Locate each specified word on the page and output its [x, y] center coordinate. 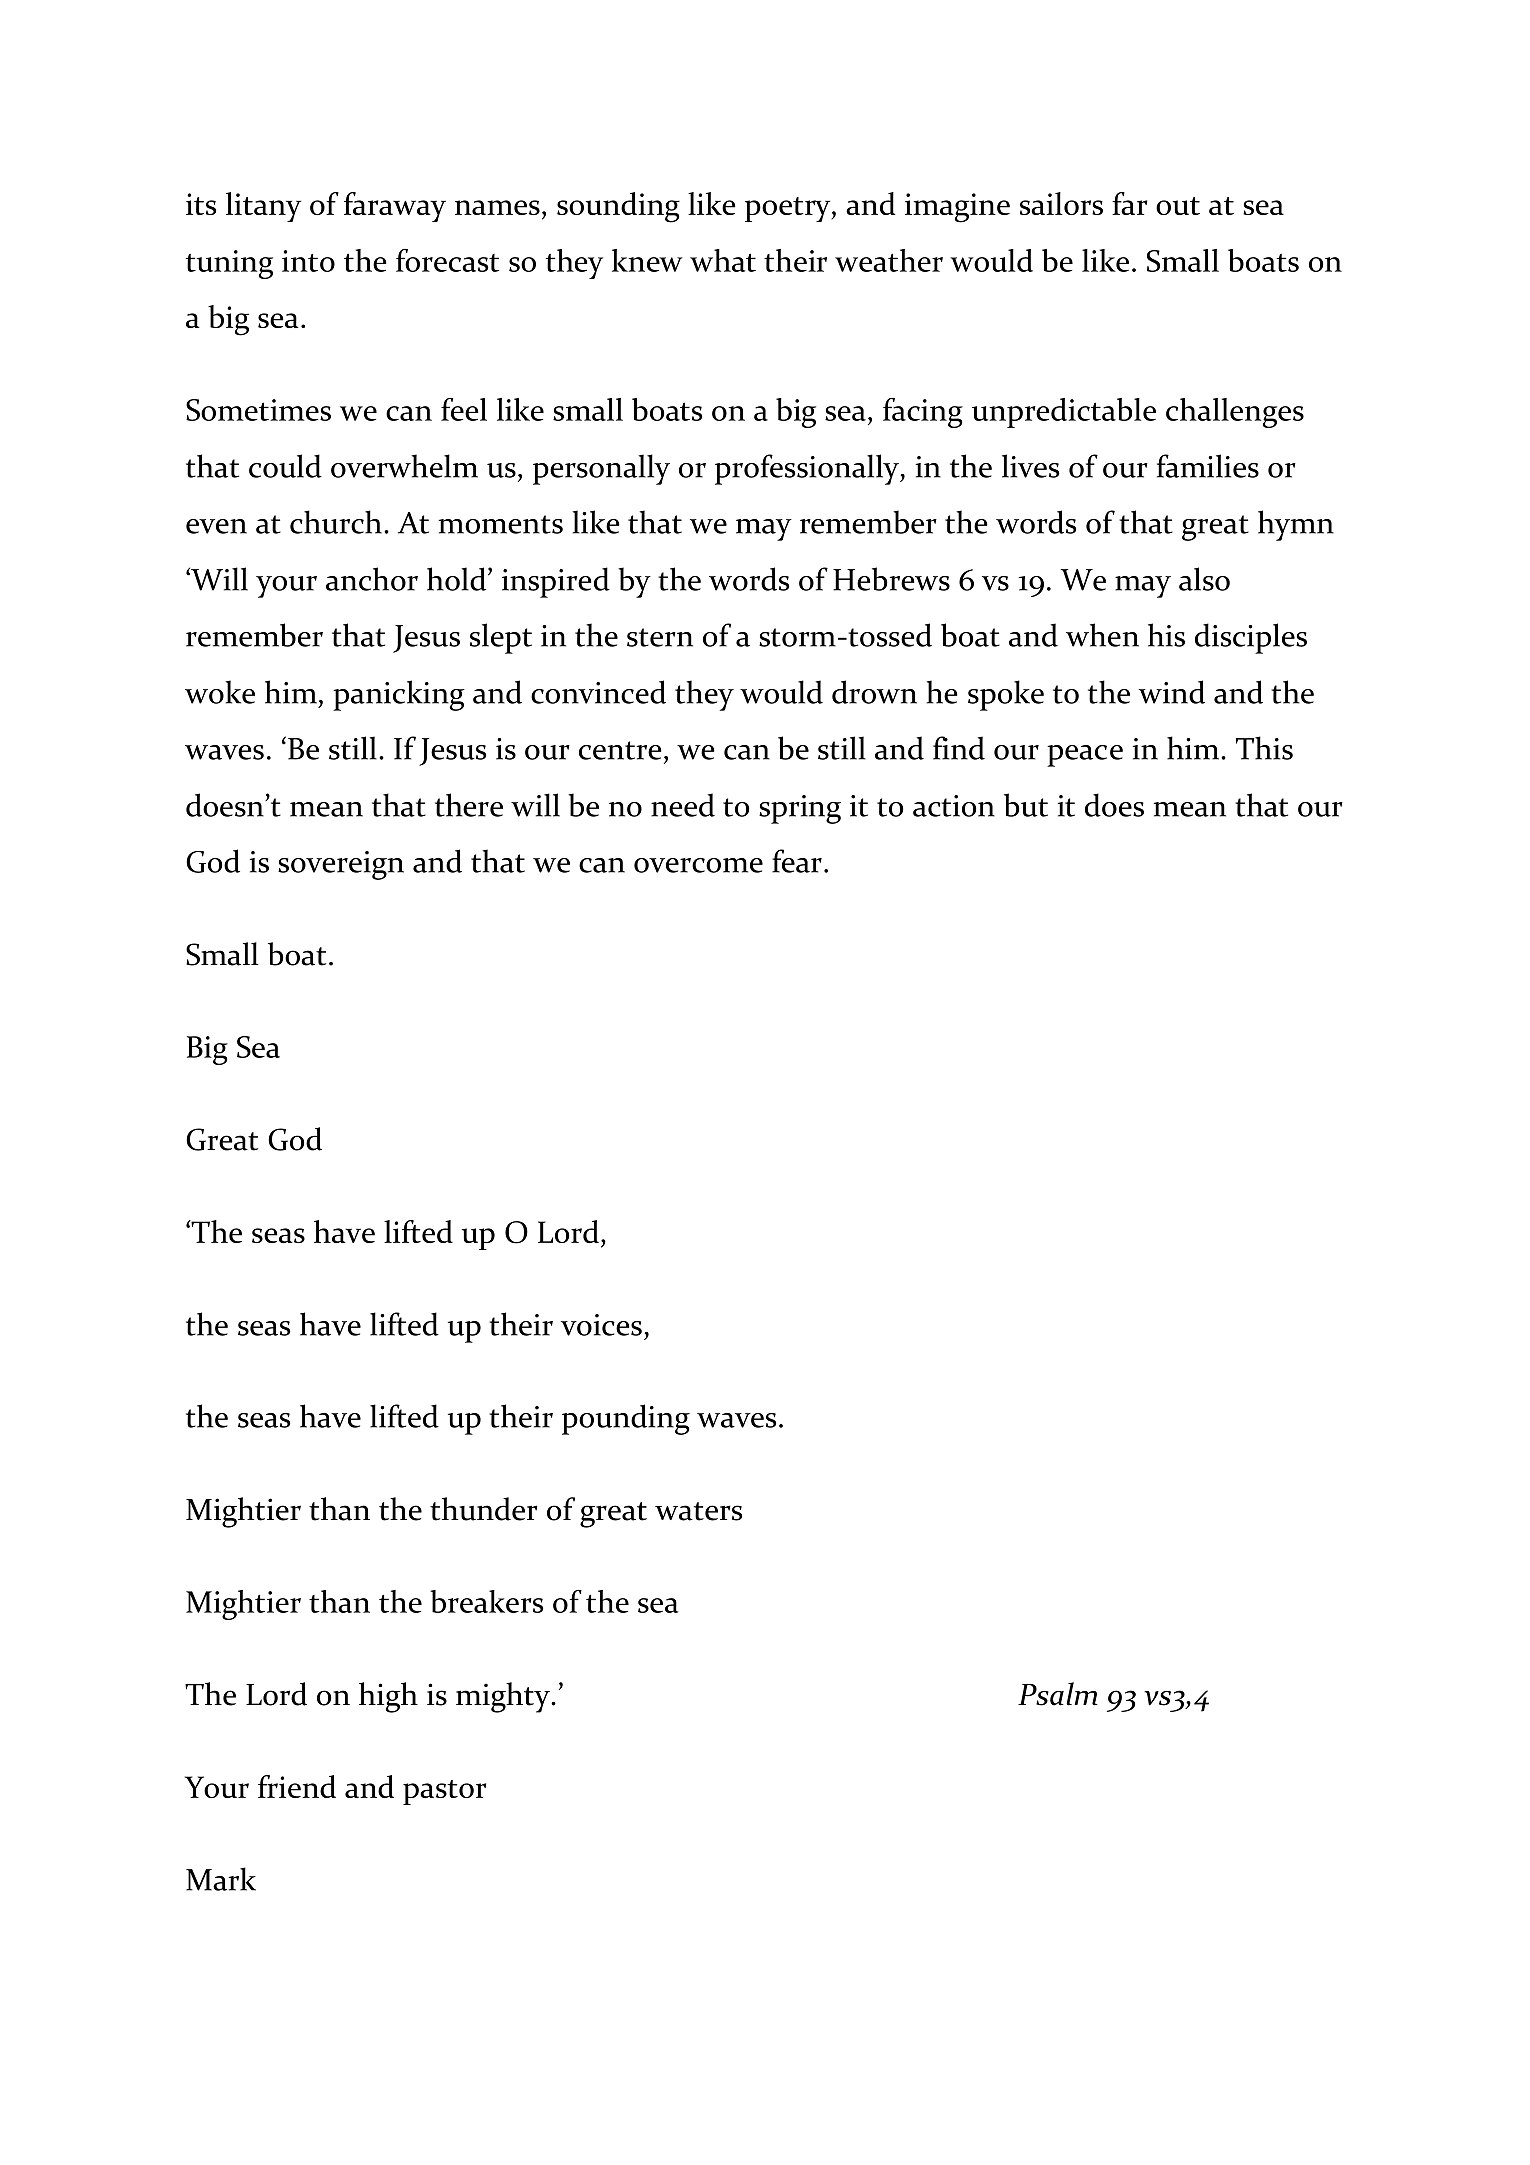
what [723, 260]
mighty [504, 1697]
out [1178, 206]
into [308, 261]
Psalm [1058, 1694]
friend [297, 1786]
